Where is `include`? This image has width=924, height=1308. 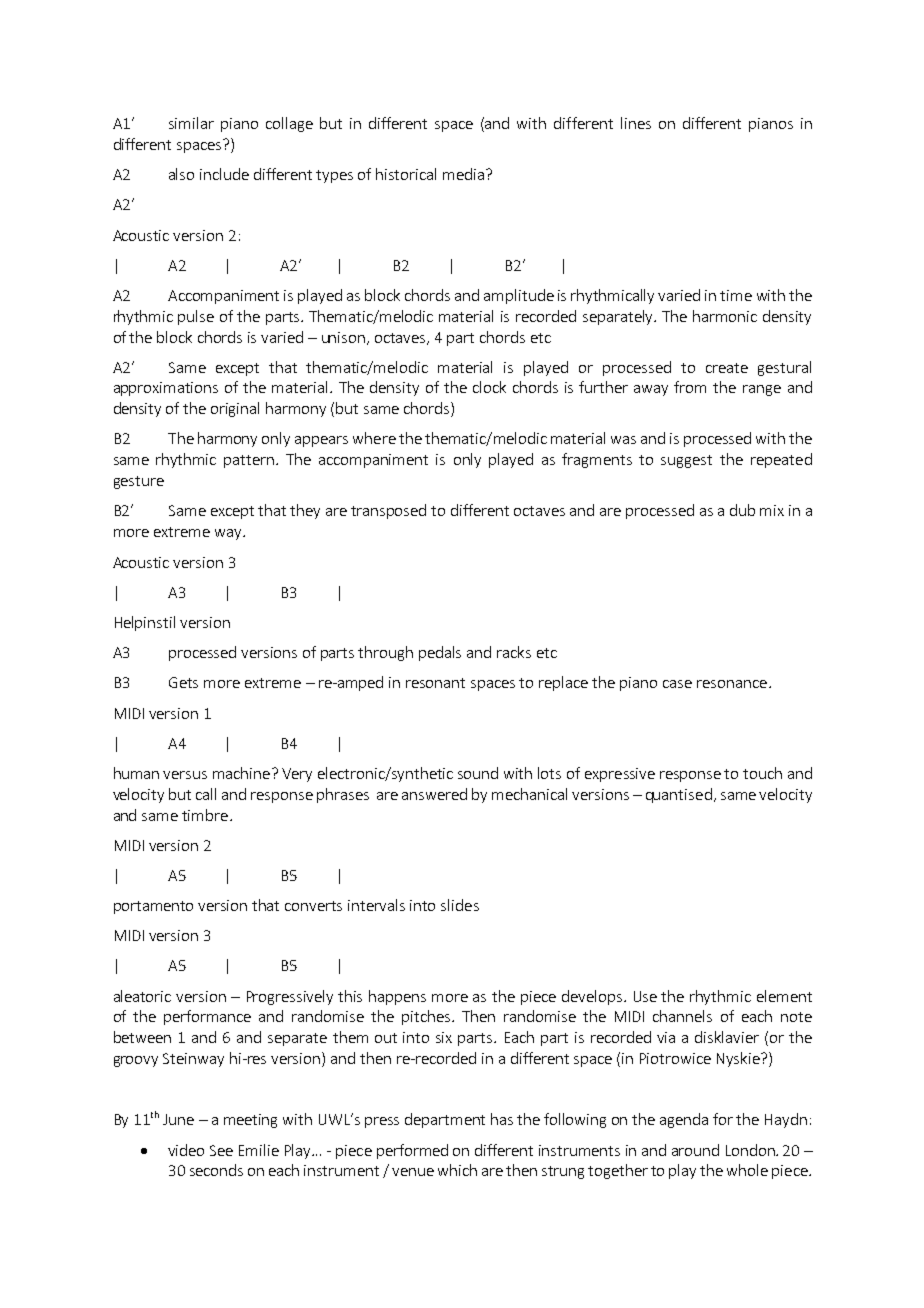
include is located at coordinates (224, 174).
